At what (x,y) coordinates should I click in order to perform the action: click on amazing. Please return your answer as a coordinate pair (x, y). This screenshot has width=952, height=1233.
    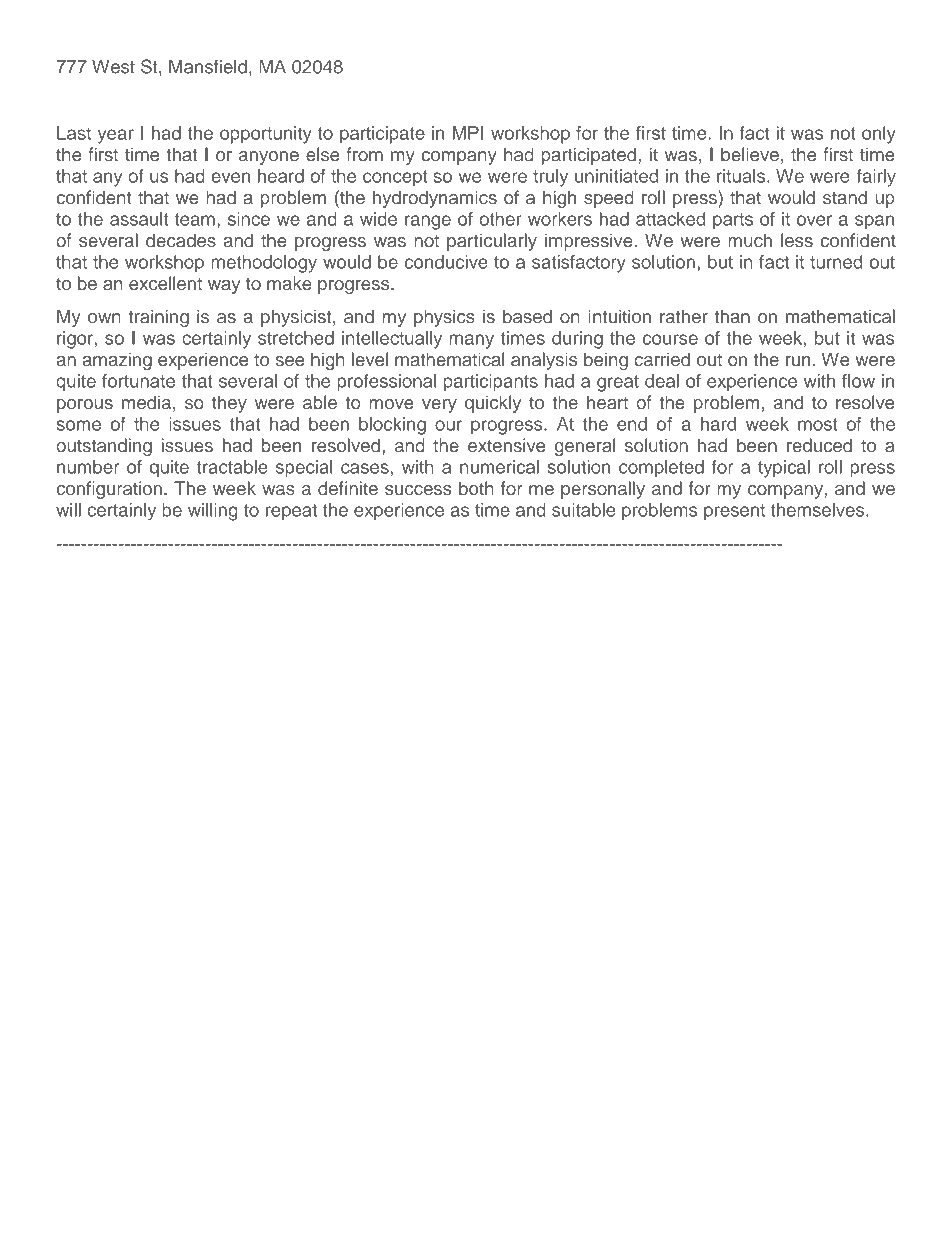
    Looking at the image, I should click on (117, 361).
